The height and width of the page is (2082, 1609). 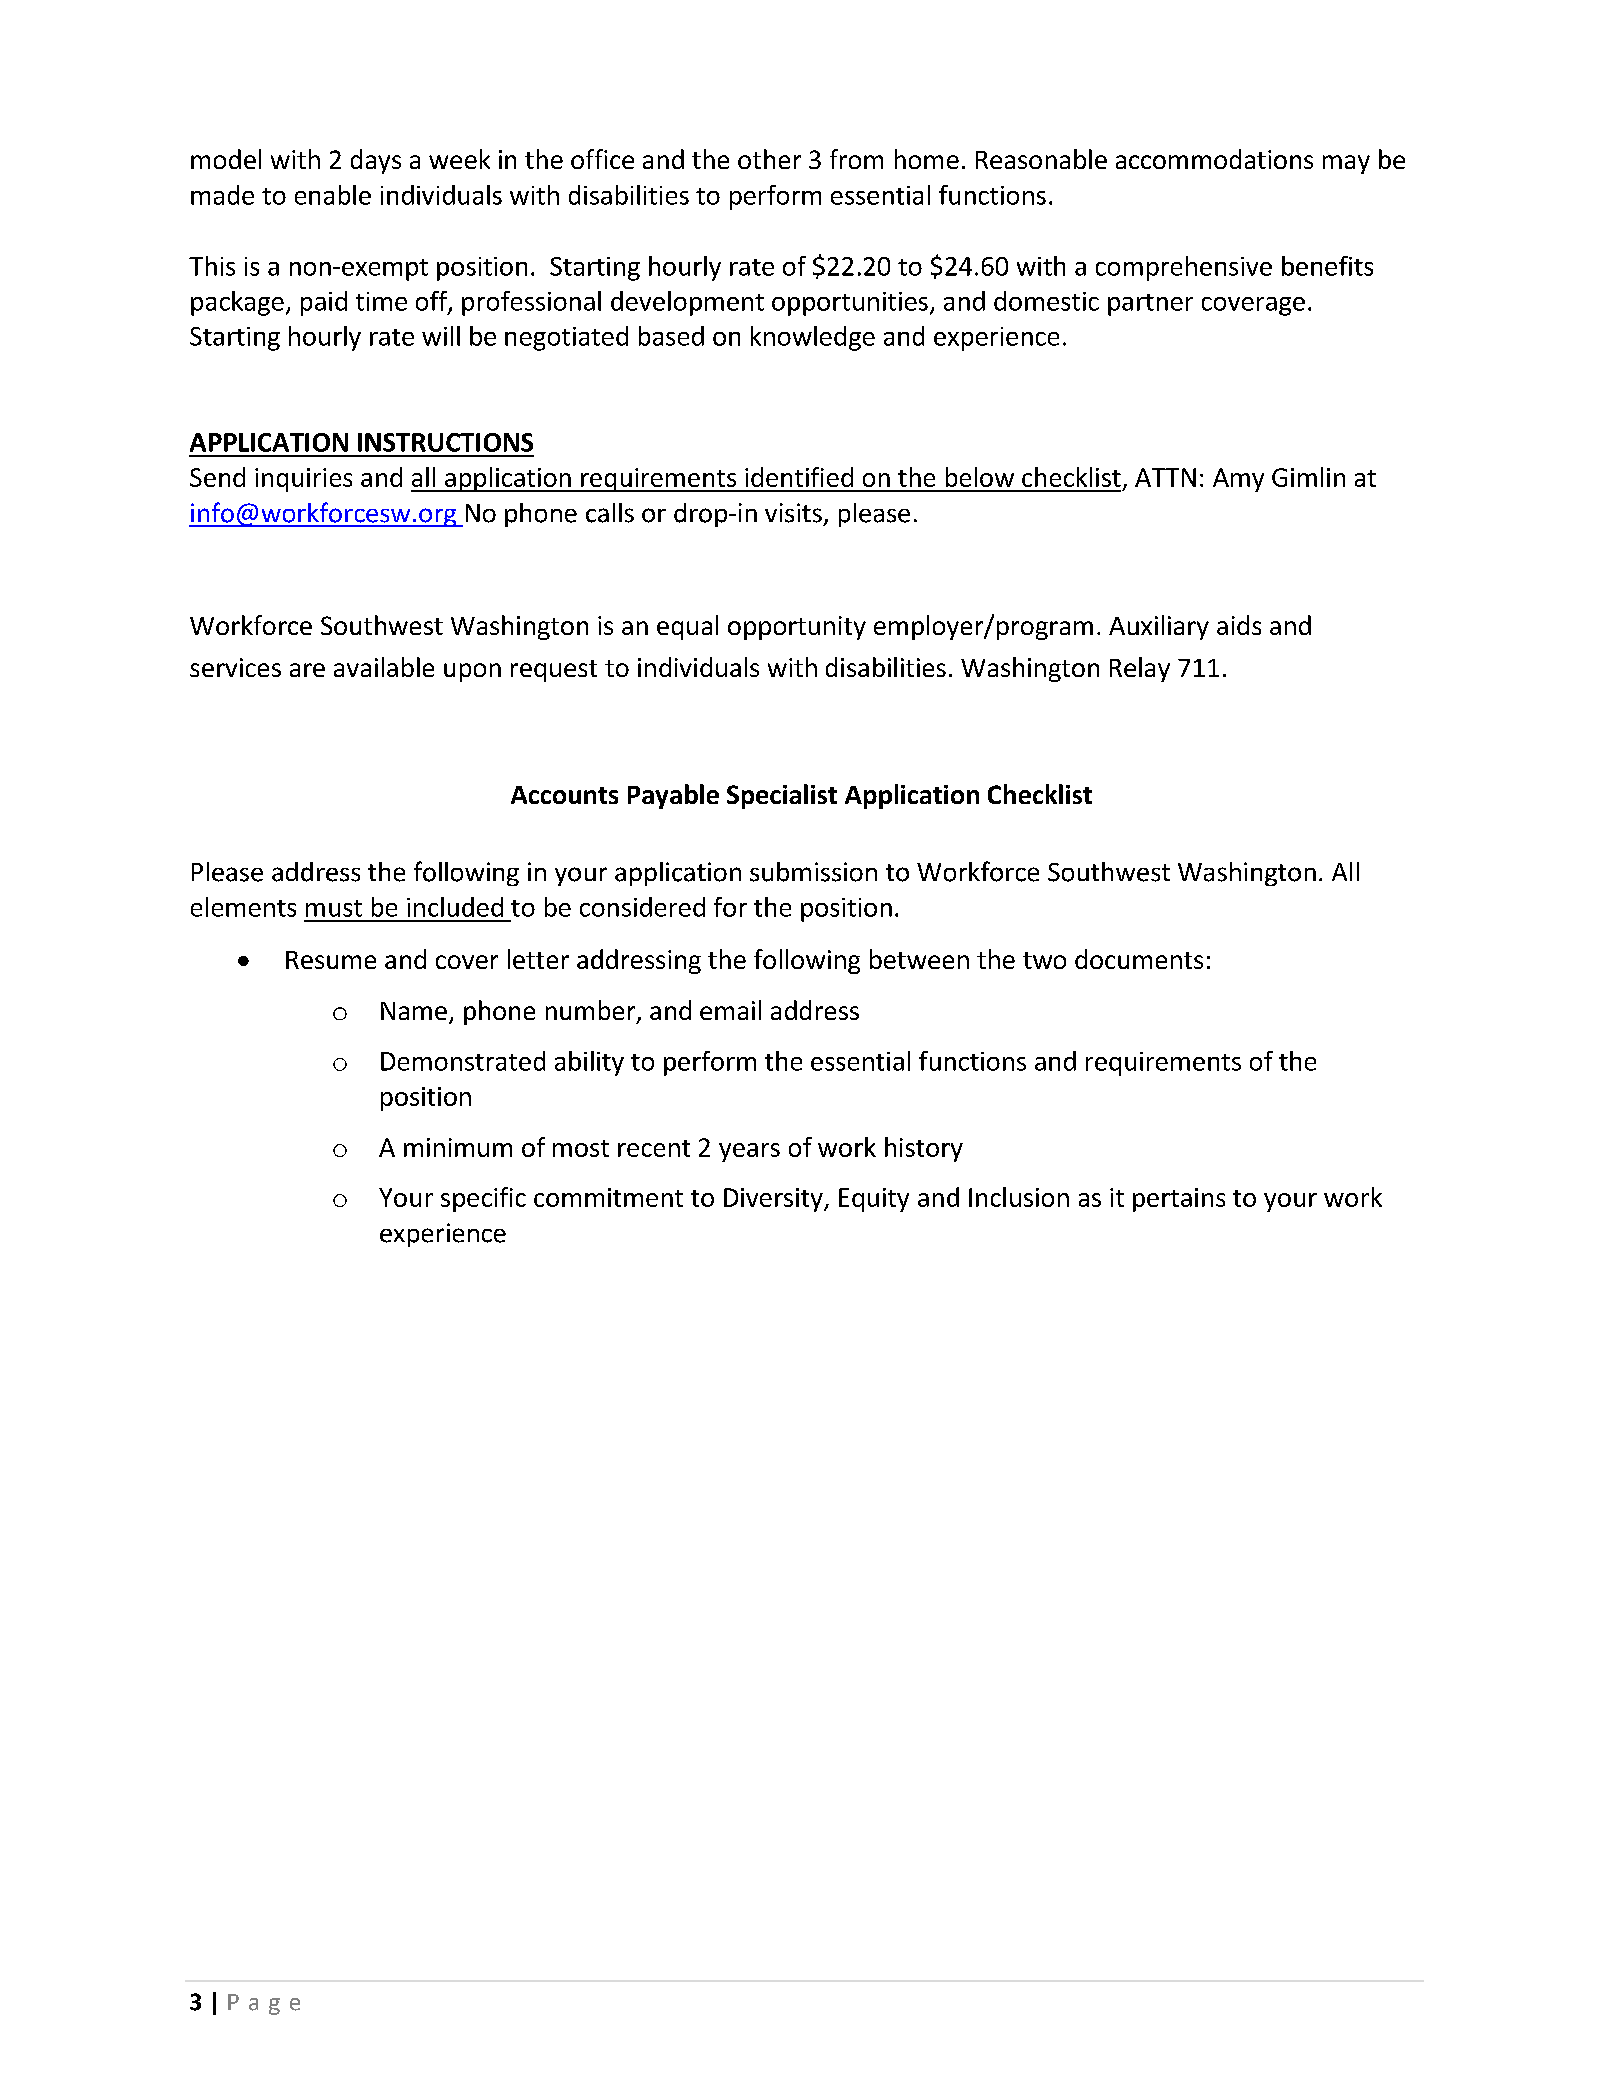 What do you see at coordinates (749, 1152) in the page?
I see `years` at bounding box center [749, 1152].
